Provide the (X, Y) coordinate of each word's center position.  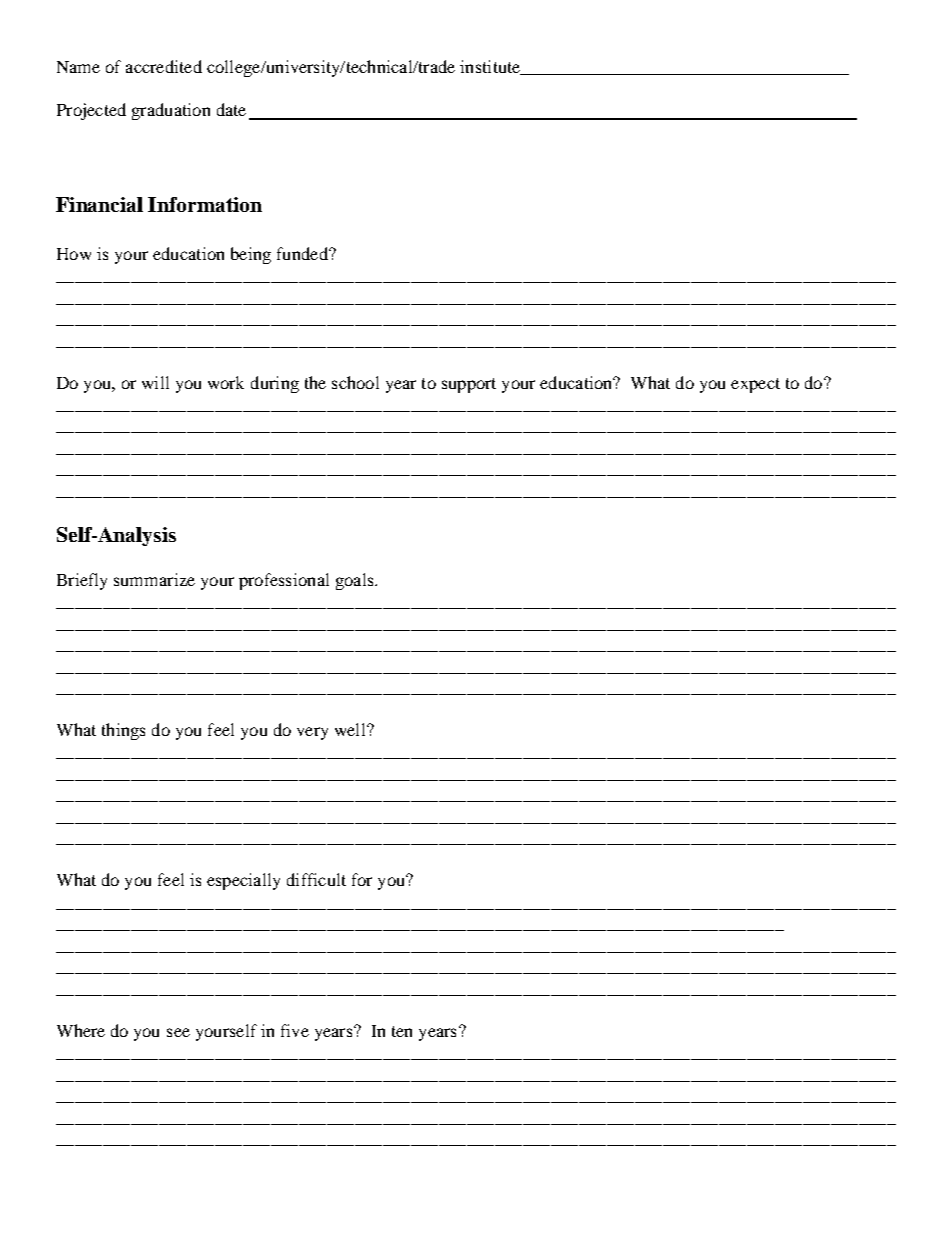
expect (755, 385)
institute (491, 67)
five (295, 1030)
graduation (171, 111)
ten (402, 1031)
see (178, 1032)
